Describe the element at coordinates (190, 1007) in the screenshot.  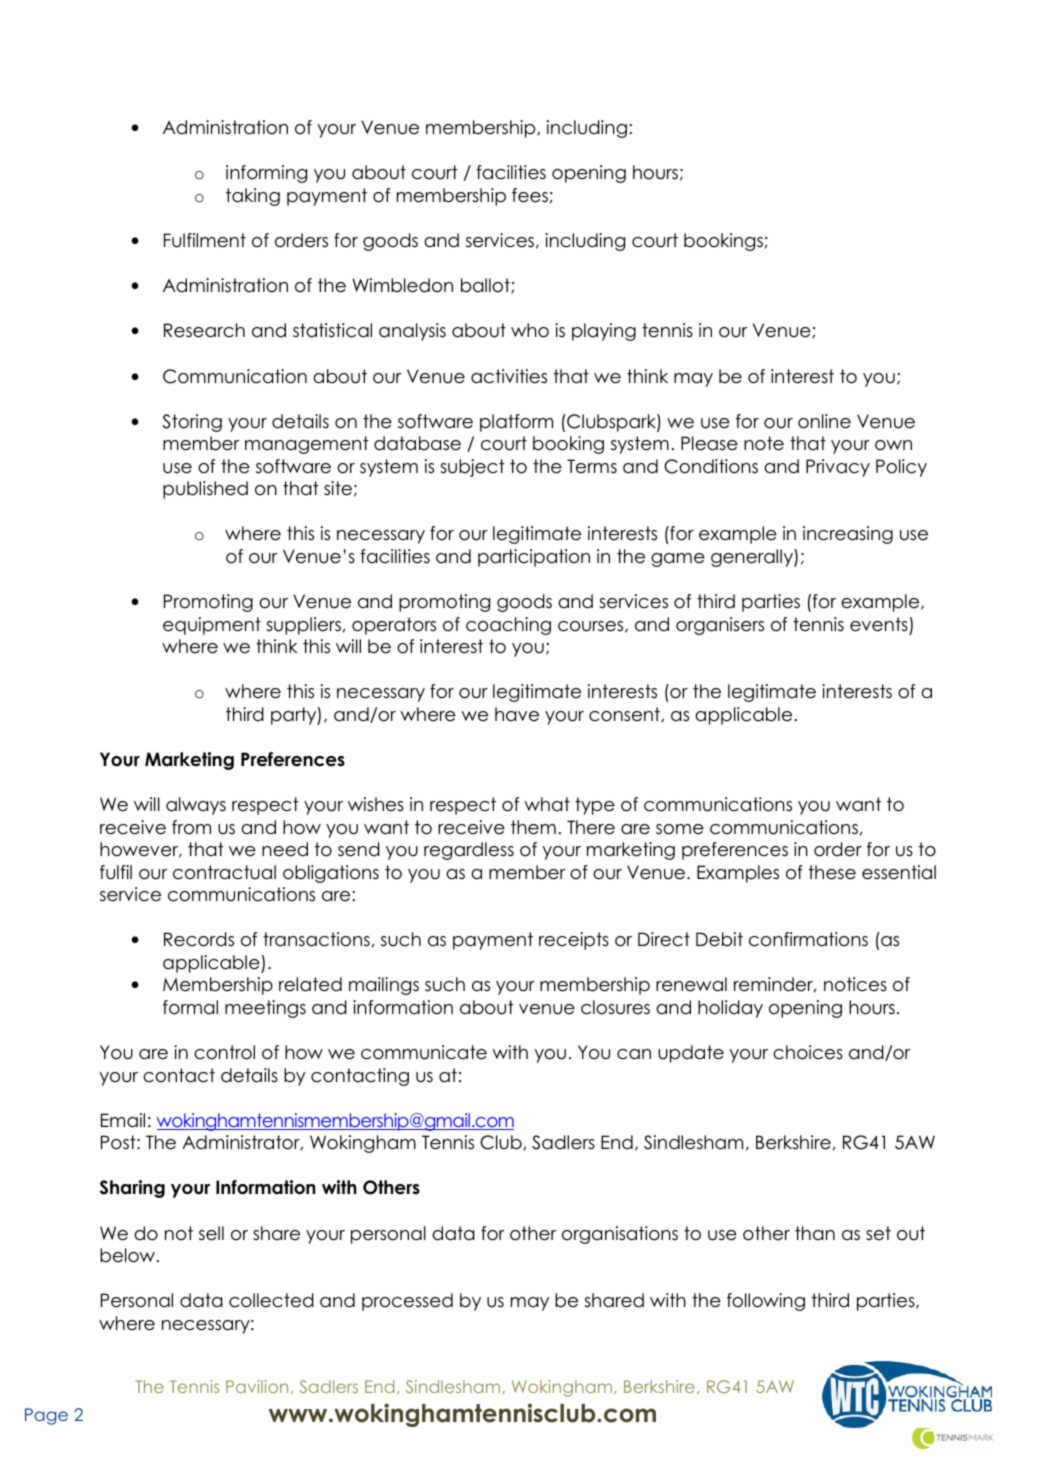
I see `formal` at that location.
